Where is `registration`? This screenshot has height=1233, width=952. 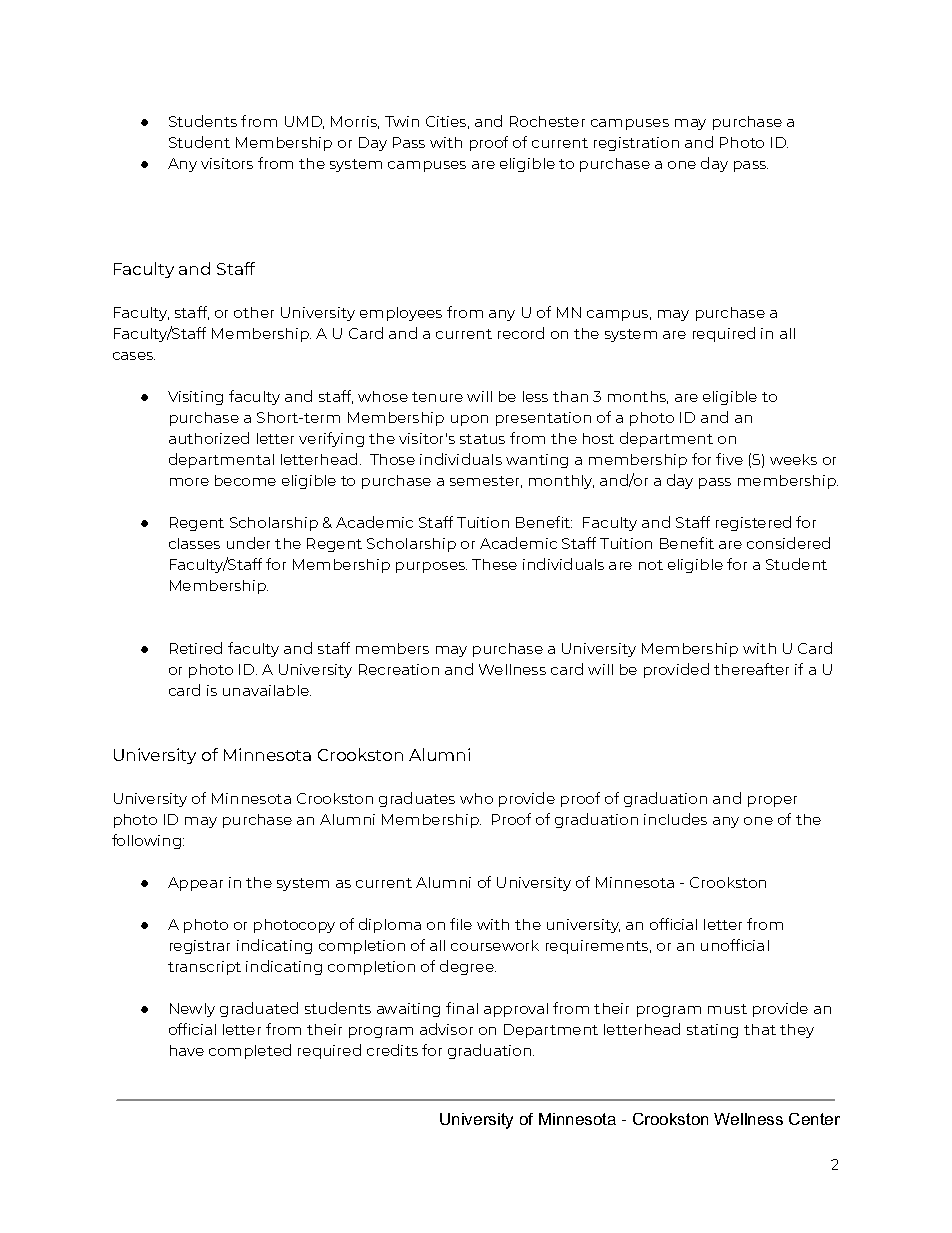 registration is located at coordinates (636, 144).
